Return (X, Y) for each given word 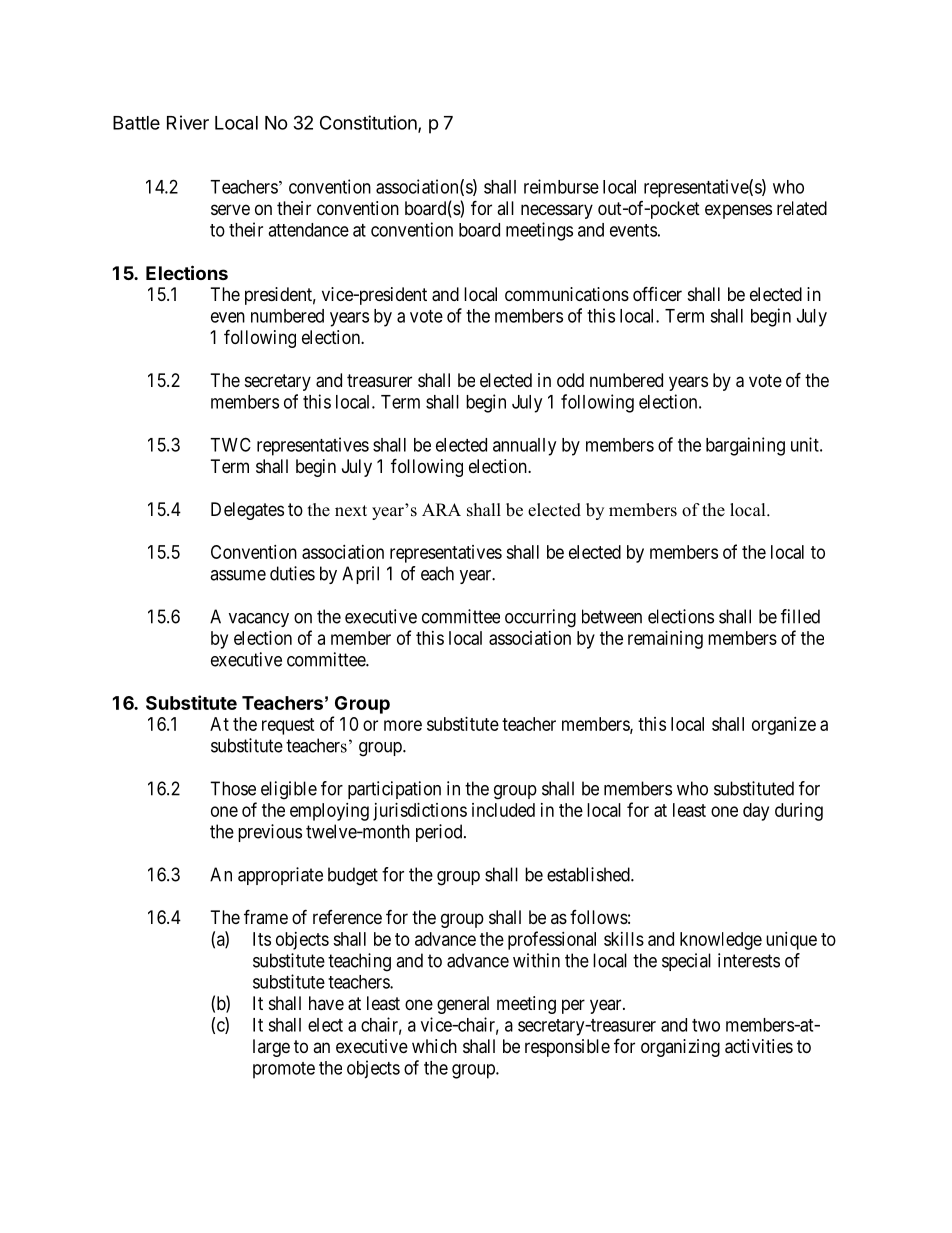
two (706, 1025)
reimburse (561, 186)
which (434, 1046)
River (188, 122)
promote (284, 1070)
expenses (738, 211)
